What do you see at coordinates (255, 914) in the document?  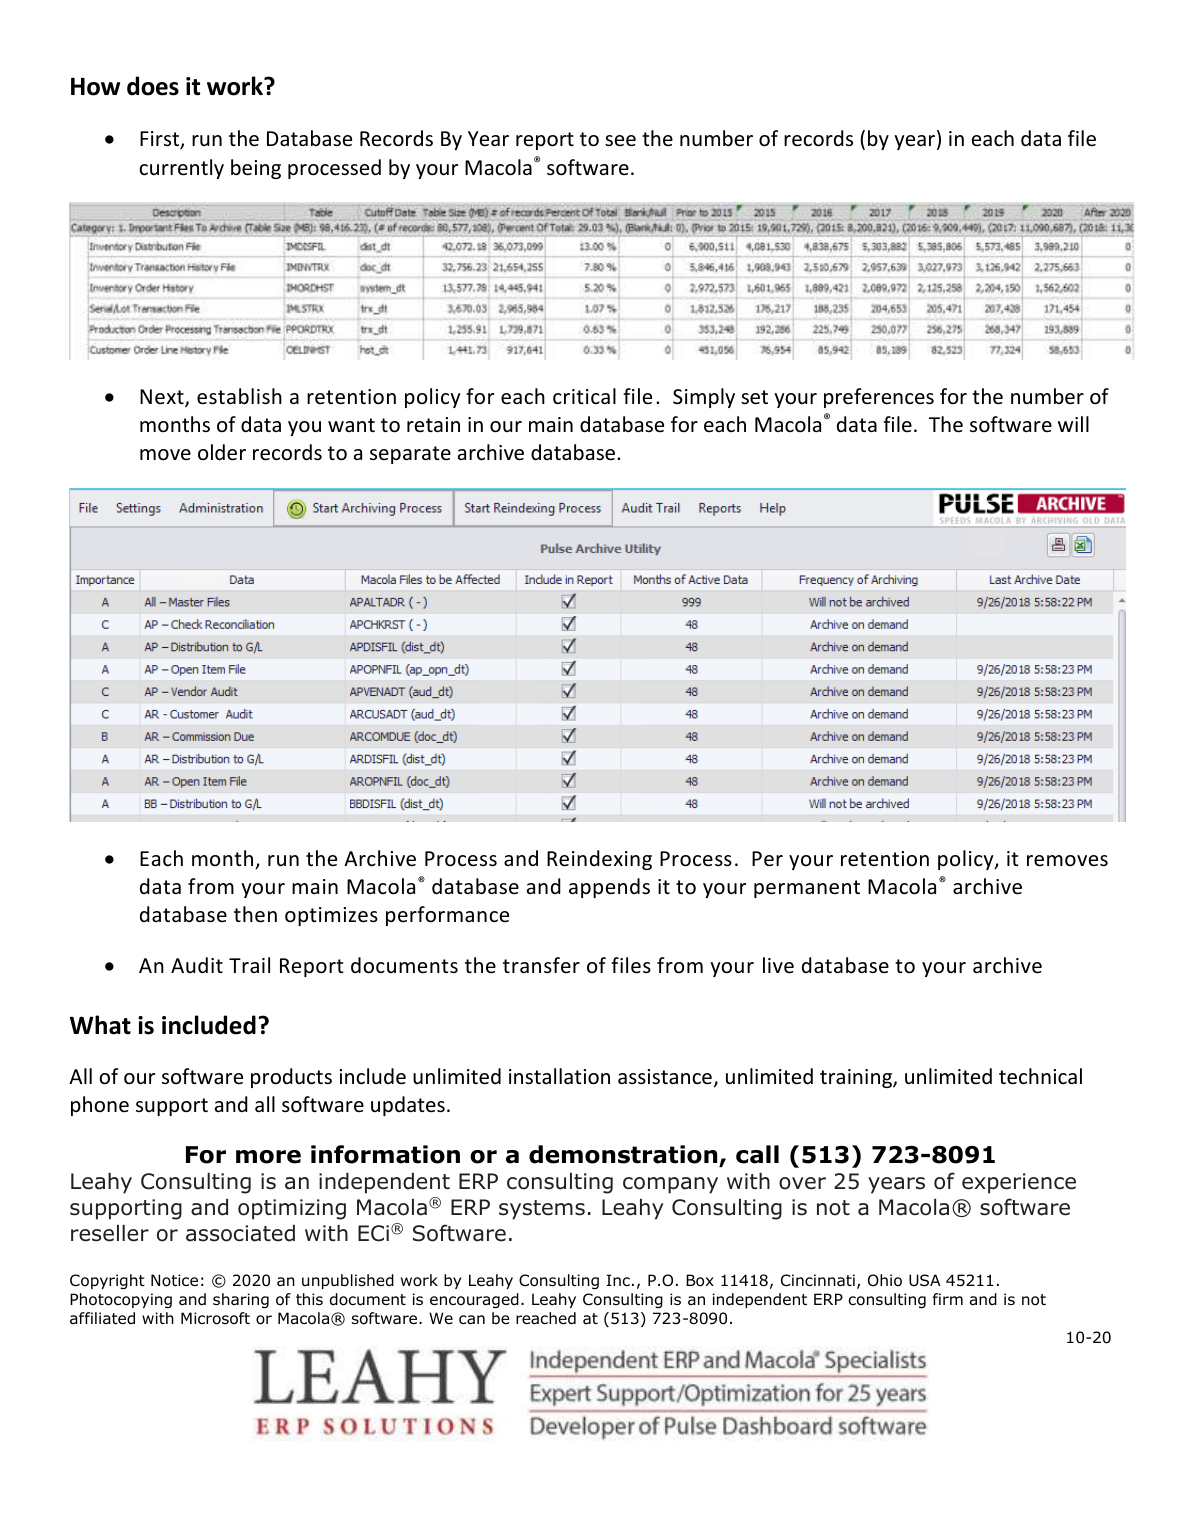 I see `then` at bounding box center [255, 914].
